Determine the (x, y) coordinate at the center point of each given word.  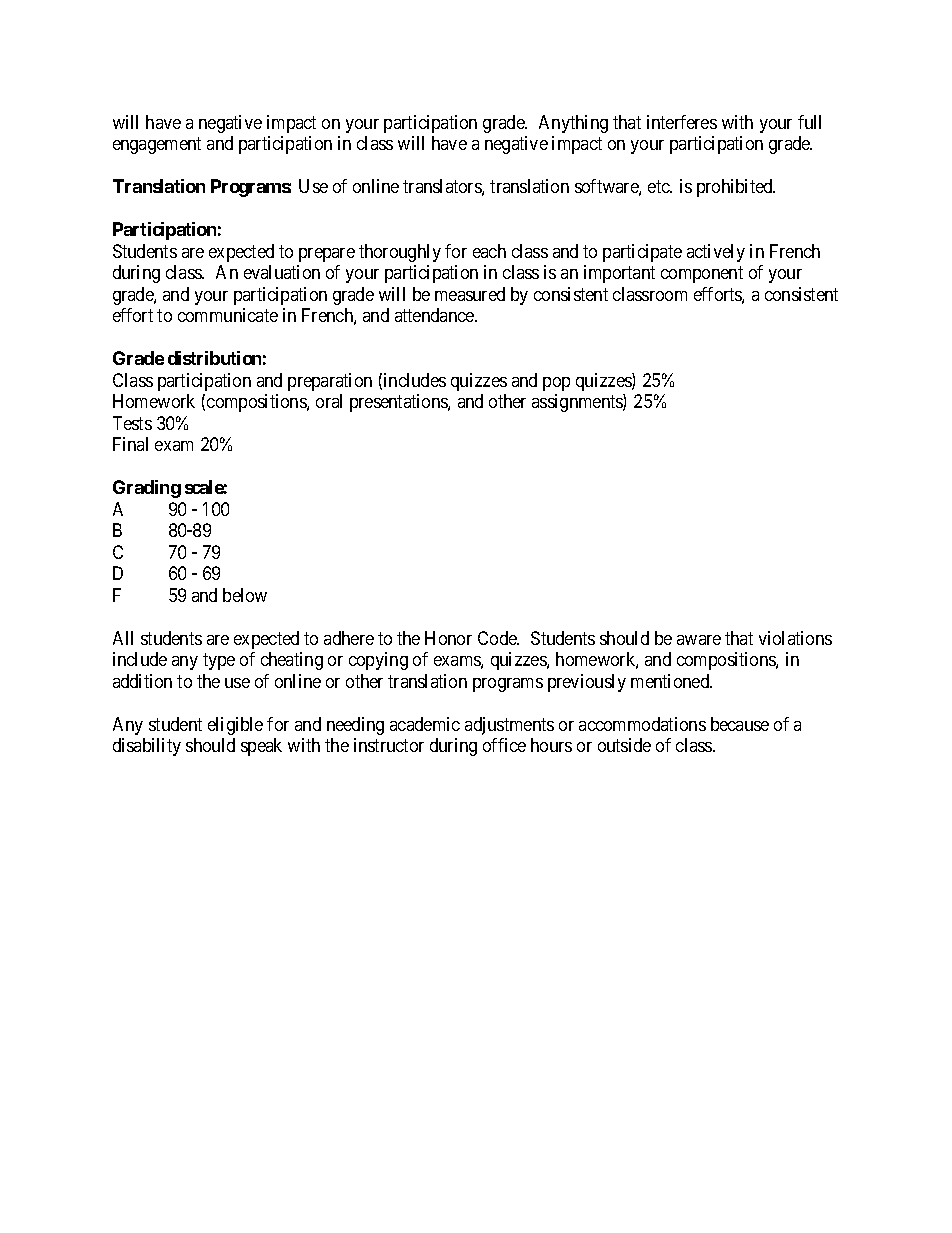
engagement (157, 146)
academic (425, 724)
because (740, 724)
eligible (235, 726)
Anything (573, 124)
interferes (682, 122)
